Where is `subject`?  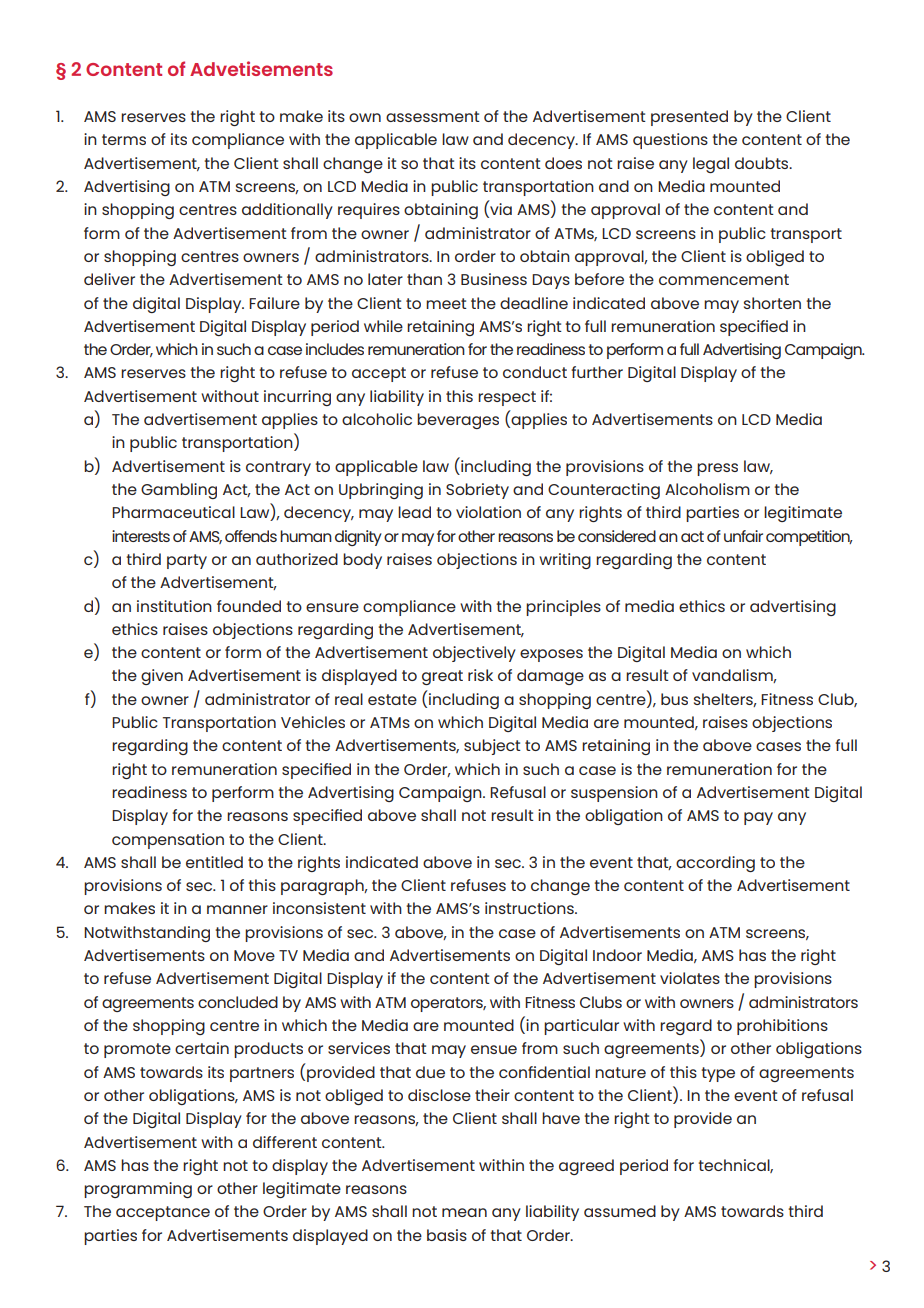 subject is located at coordinates (492, 747).
